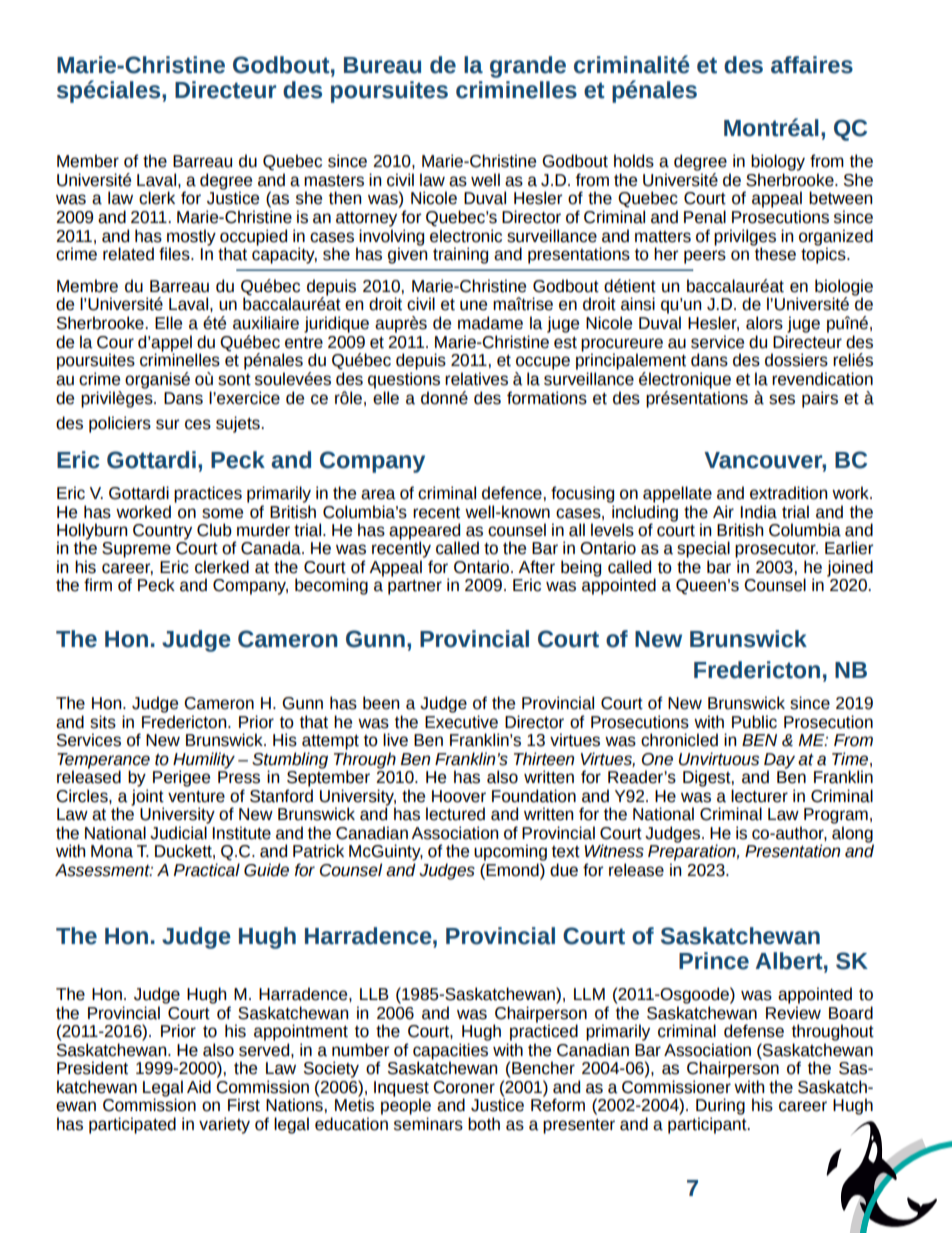 Image resolution: width=952 pixels, height=1233 pixels. Describe the element at coordinates (776, 550) in the page. I see `prosecutor` at that location.
